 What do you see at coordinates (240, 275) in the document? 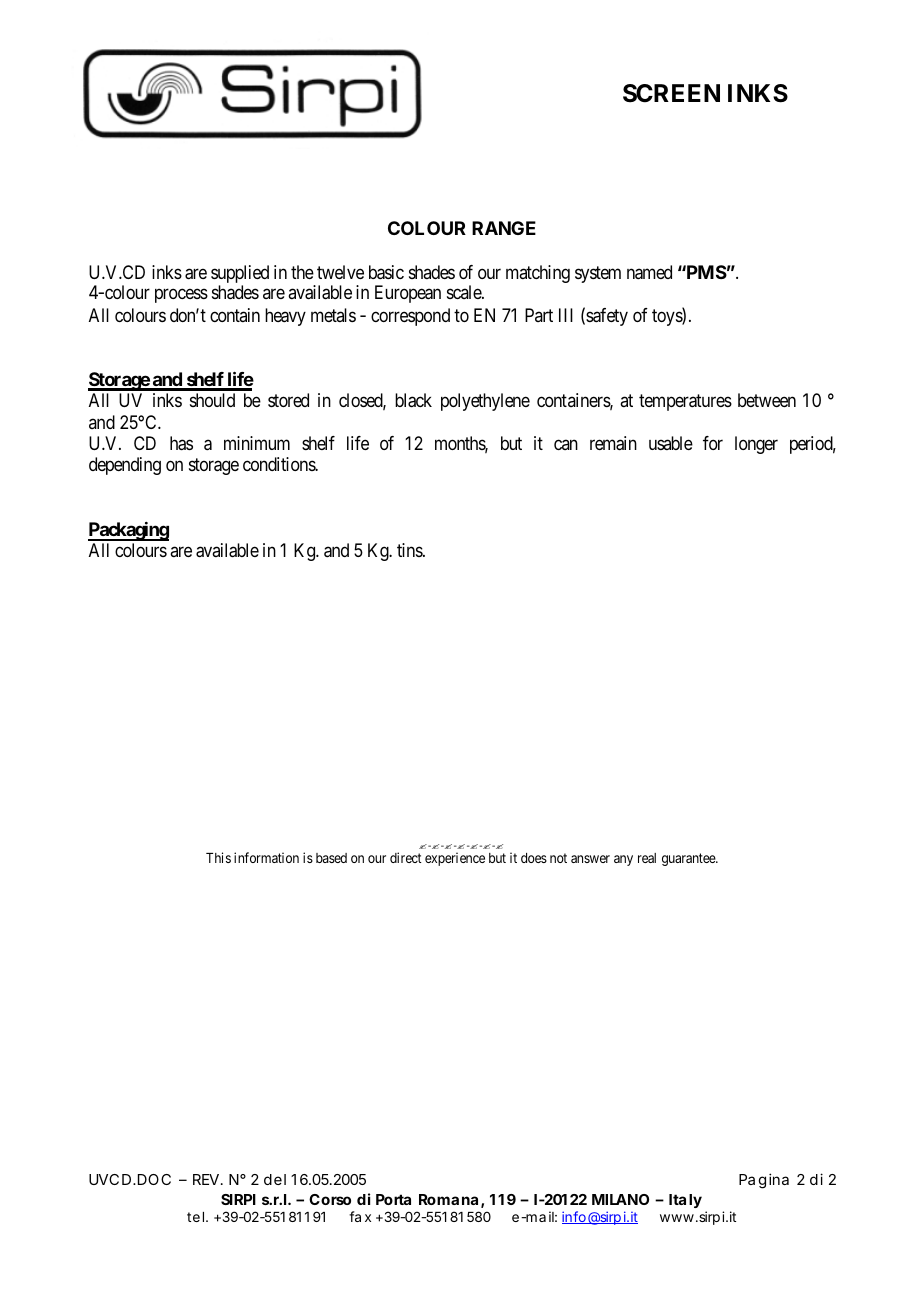
I see `supplied` at bounding box center [240, 275].
